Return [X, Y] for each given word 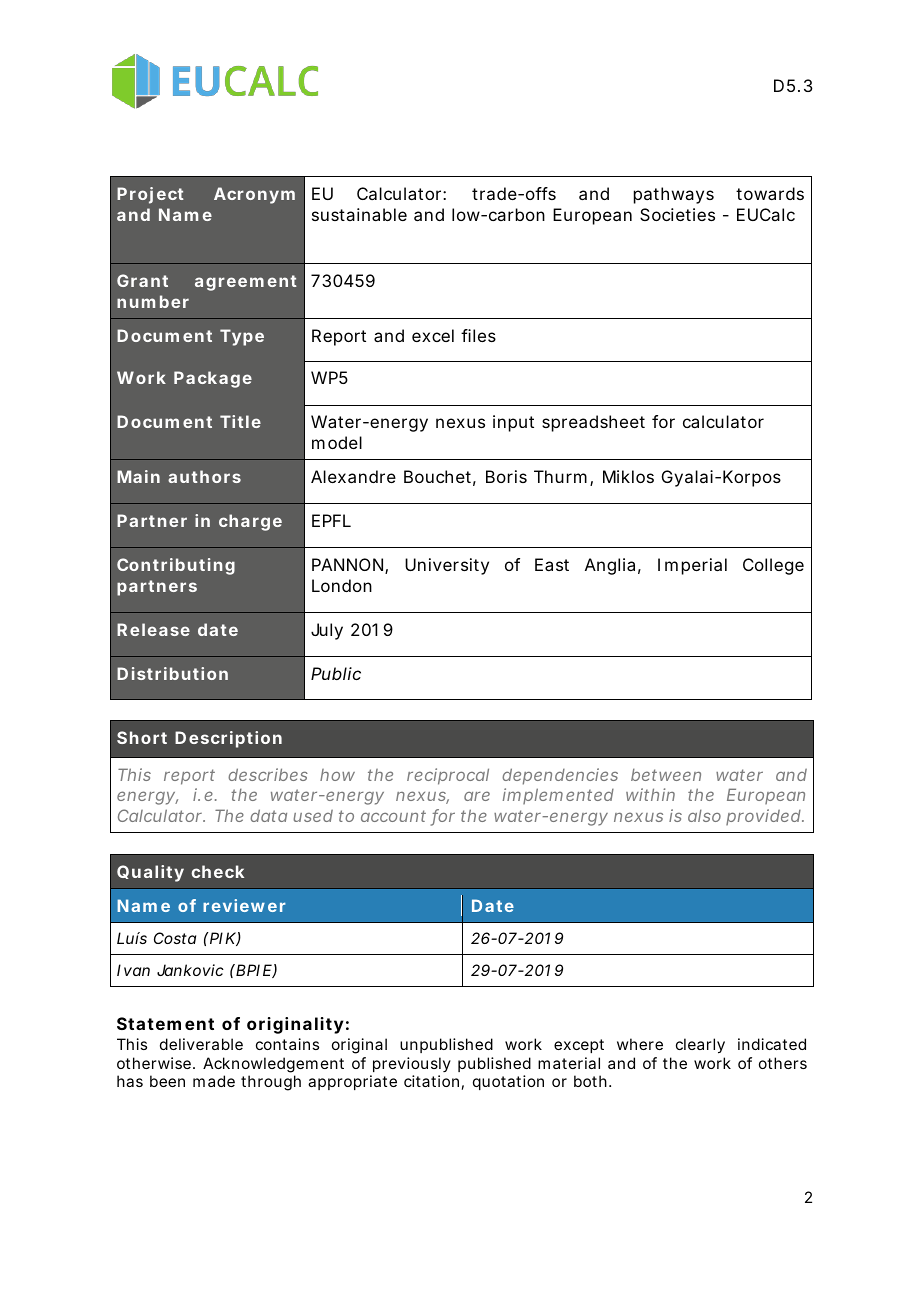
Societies [677, 214]
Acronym [254, 195]
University [447, 566]
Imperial [692, 566]
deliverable [201, 1044]
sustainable [359, 214]
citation [431, 1081]
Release [153, 629]
